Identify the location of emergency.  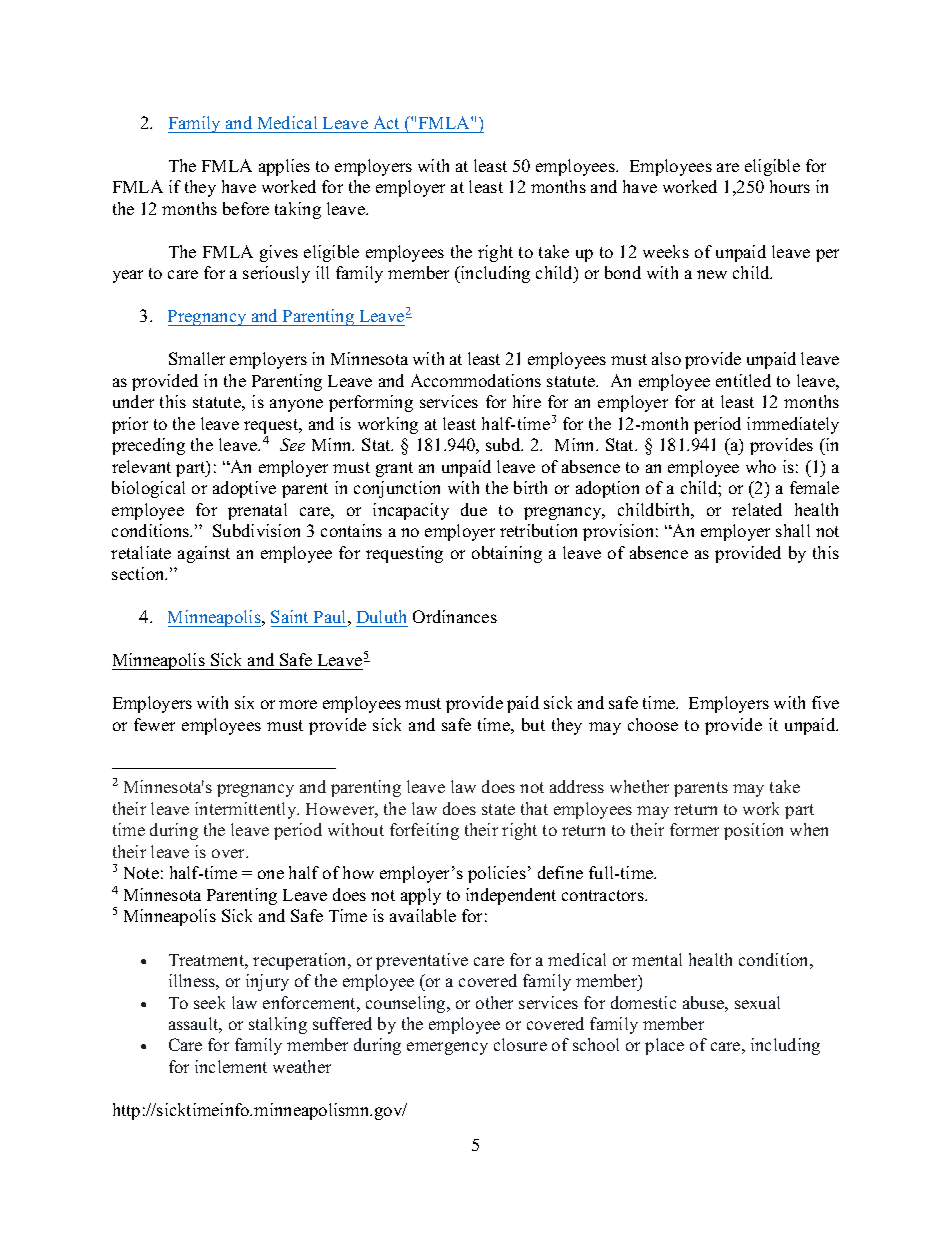
(447, 1048).
